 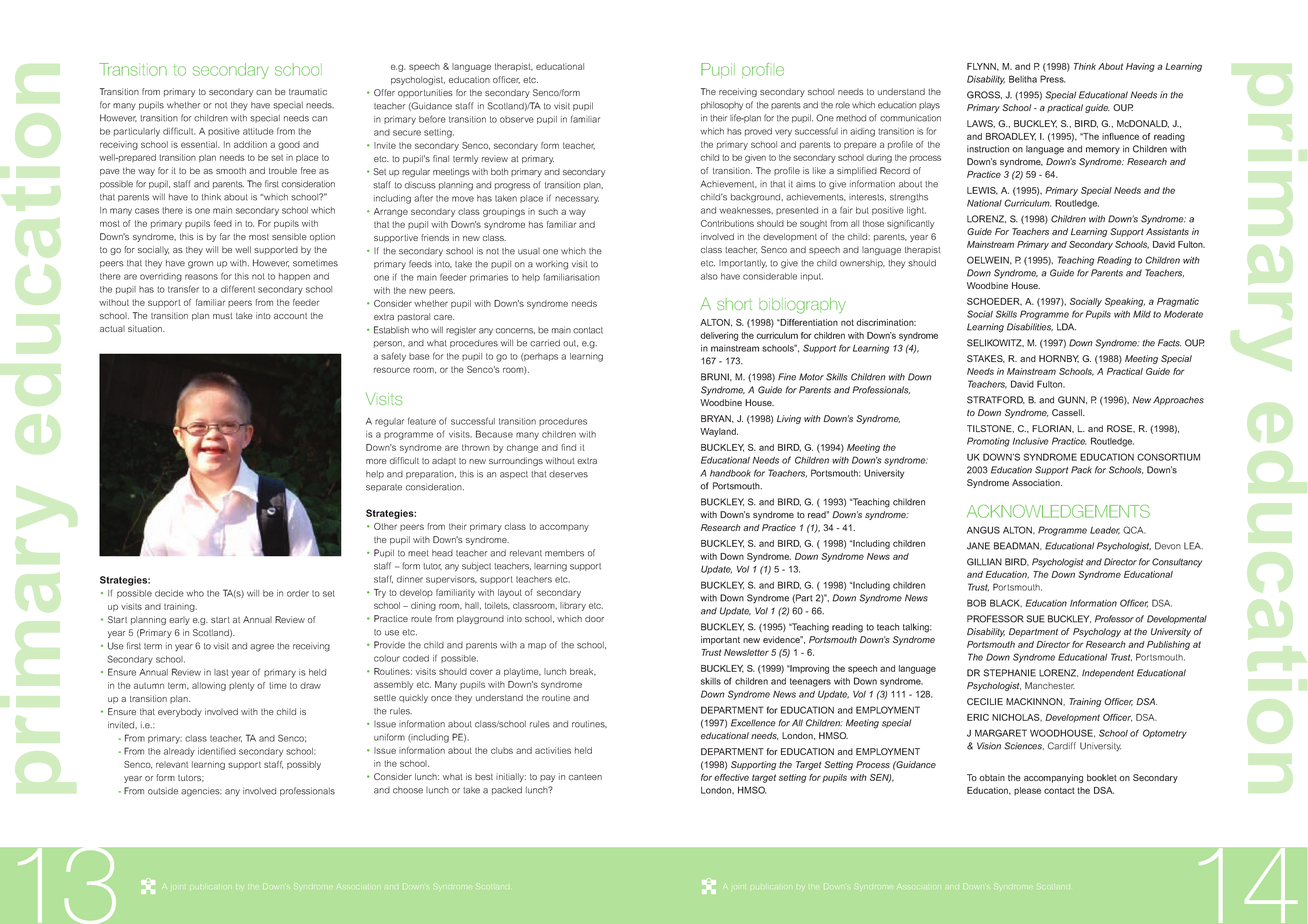 I want to click on identified, so click(x=217, y=751).
